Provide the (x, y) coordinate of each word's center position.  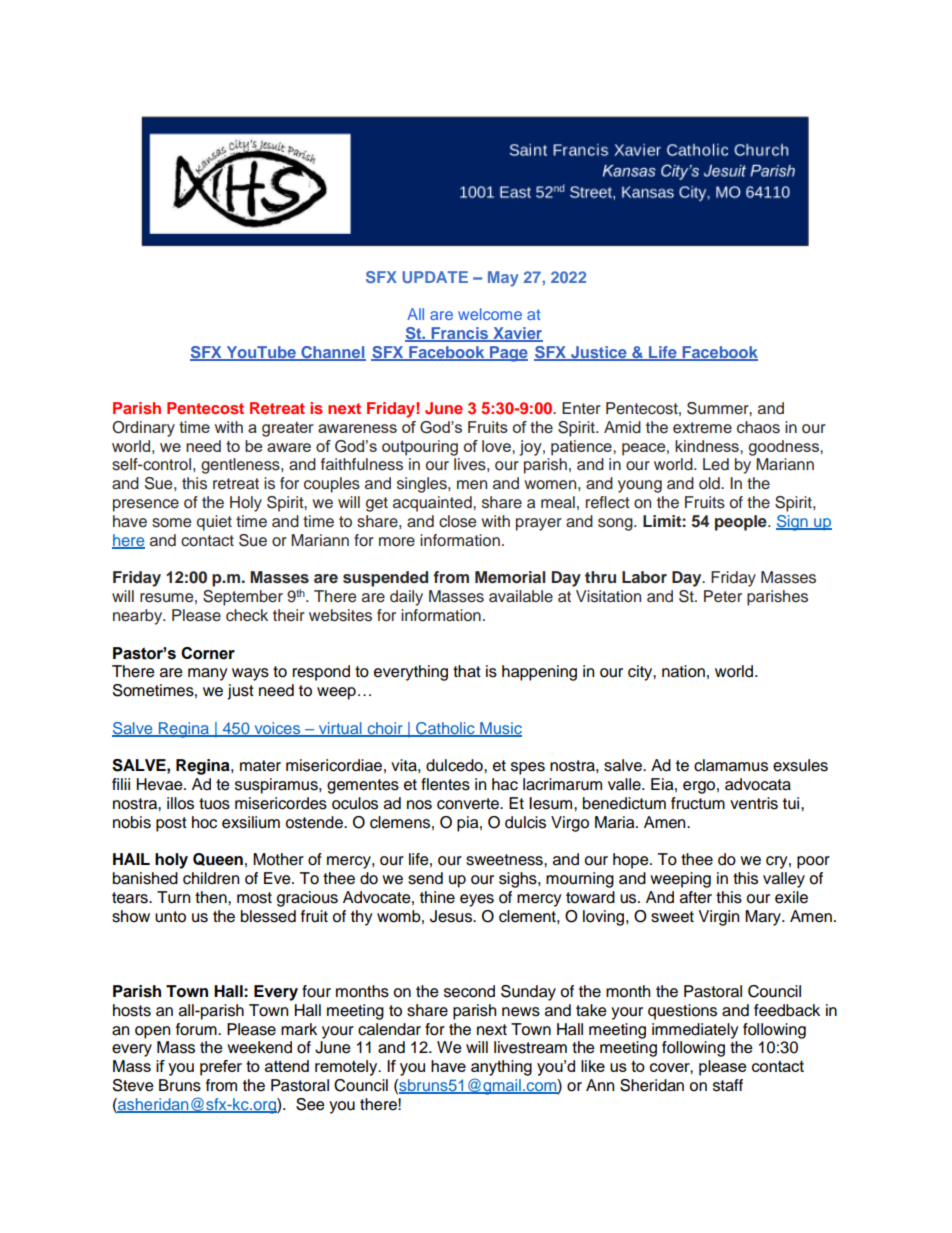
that (467, 671)
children (211, 878)
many (208, 674)
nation (683, 671)
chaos (758, 427)
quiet (214, 523)
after (696, 897)
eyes (477, 900)
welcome (490, 314)
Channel (332, 353)
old (710, 483)
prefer (221, 1068)
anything (501, 1068)
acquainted (433, 504)
